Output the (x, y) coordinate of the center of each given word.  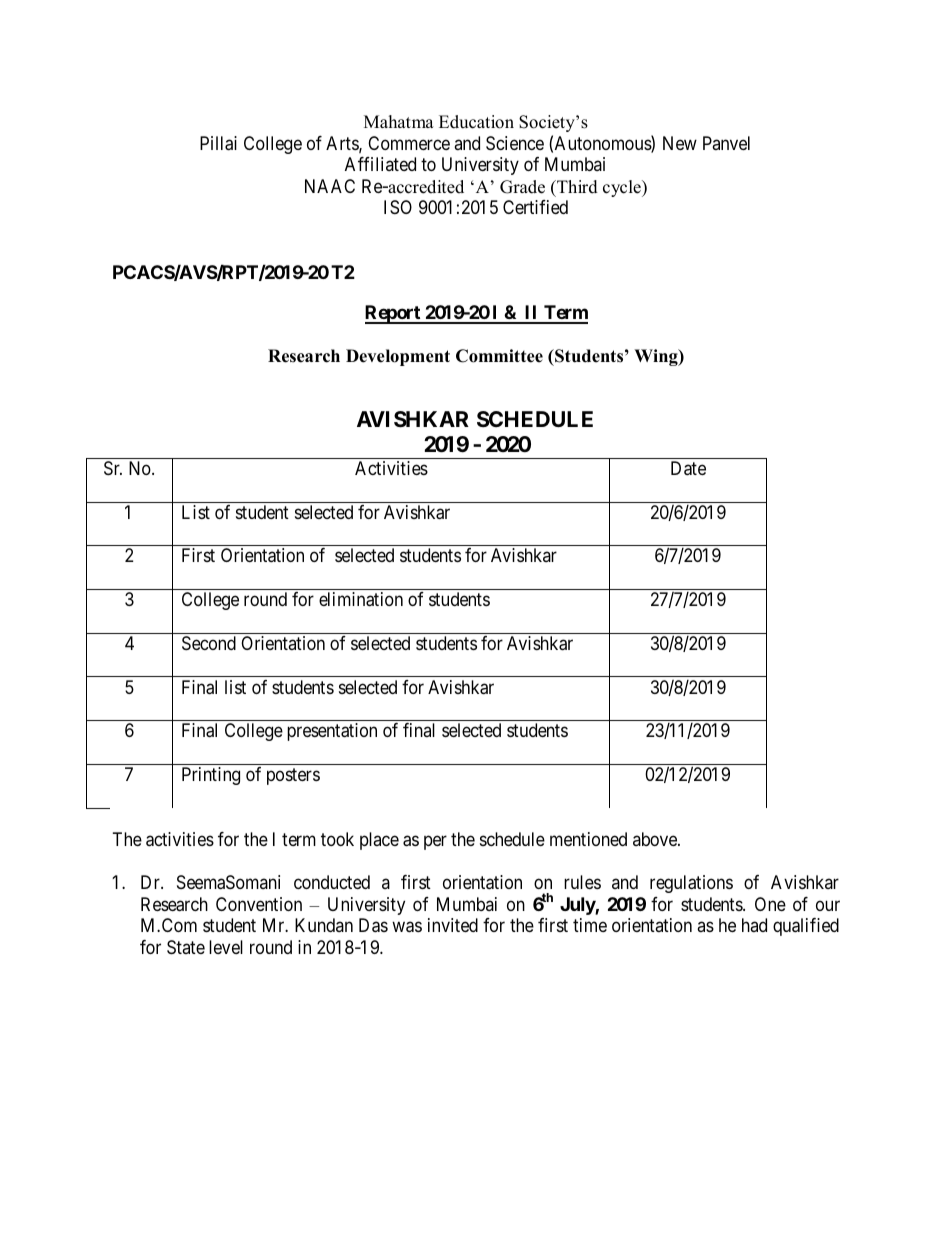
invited (453, 925)
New (680, 143)
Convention (259, 904)
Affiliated (380, 164)
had (754, 925)
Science (515, 143)
